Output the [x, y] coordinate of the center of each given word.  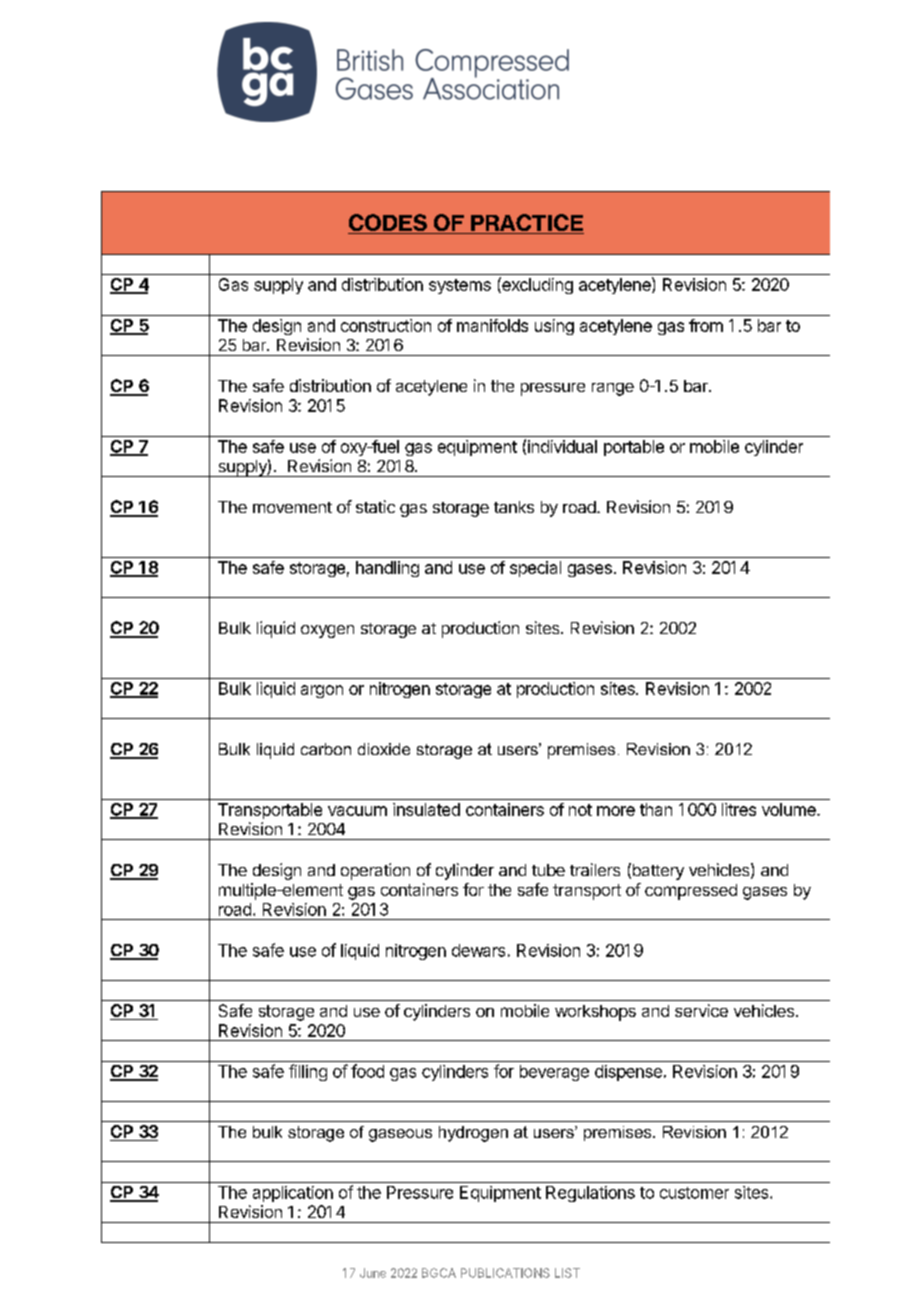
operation [375, 871]
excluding [536, 285]
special [535, 569]
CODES [388, 224]
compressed [691, 892]
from [706, 325]
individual [562, 446]
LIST [567, 1273]
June [373, 1273]
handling [387, 569]
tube [548, 870]
